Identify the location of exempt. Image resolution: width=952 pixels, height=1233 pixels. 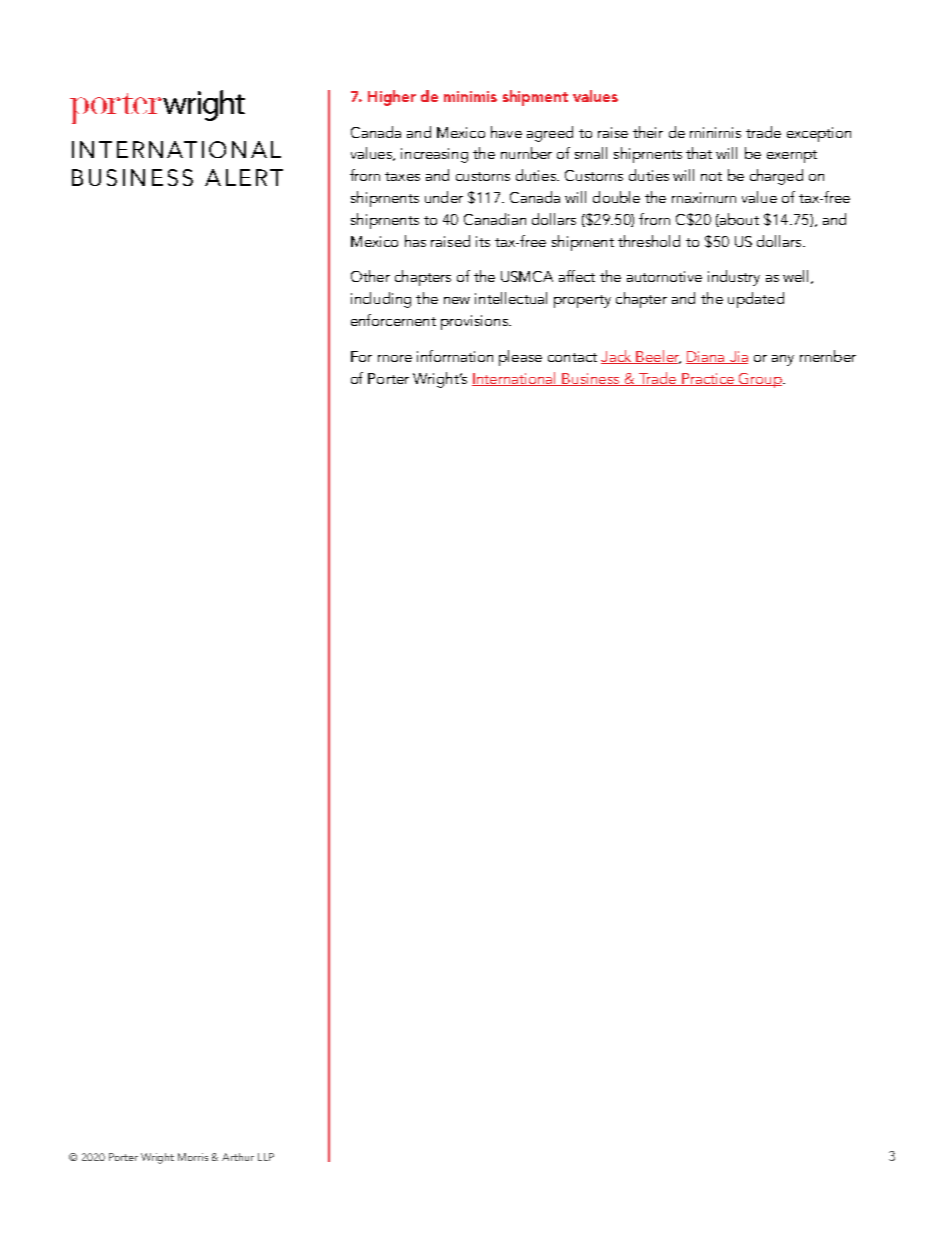
(792, 156).
